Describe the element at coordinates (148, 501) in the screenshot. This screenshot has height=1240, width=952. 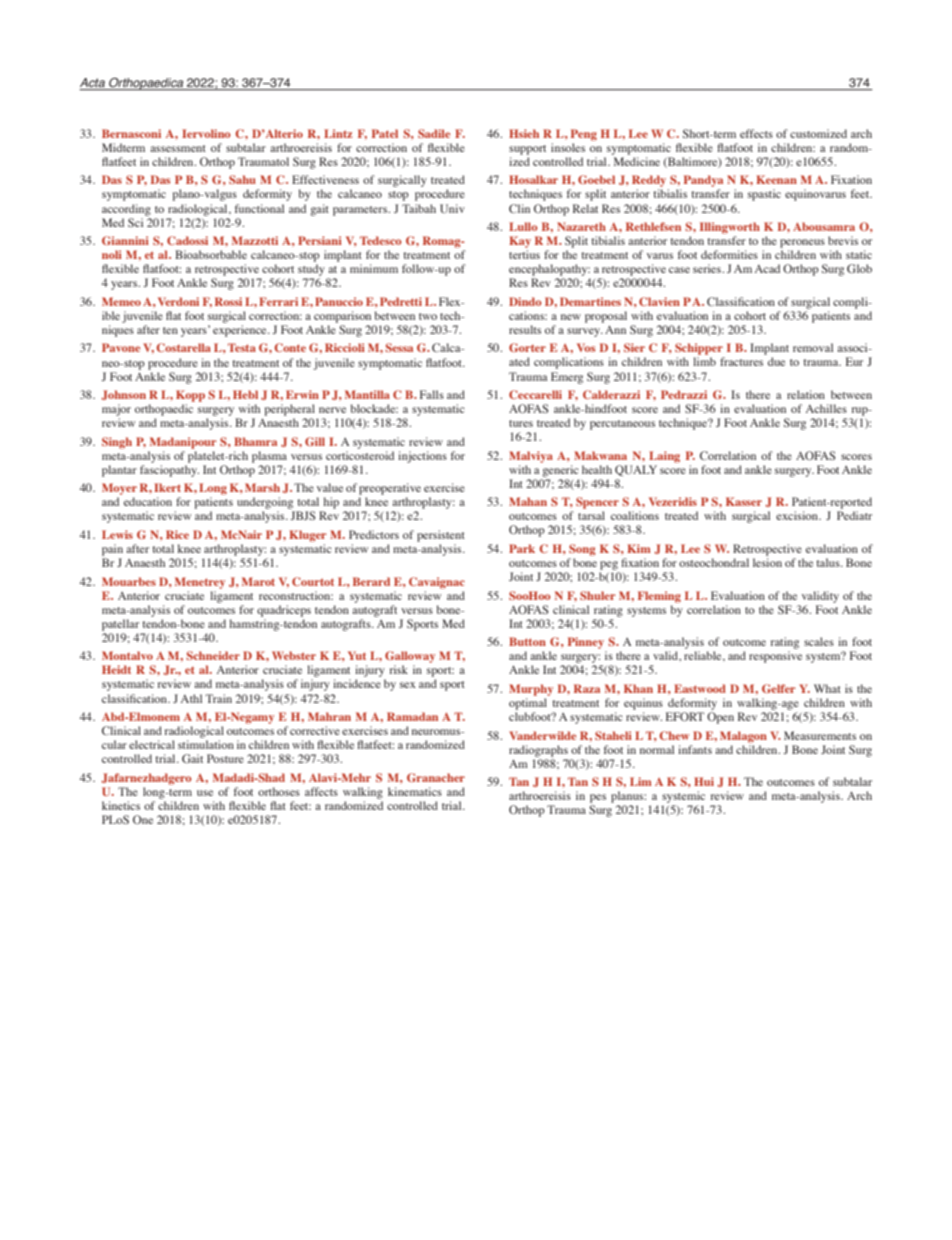
I see `education` at that location.
